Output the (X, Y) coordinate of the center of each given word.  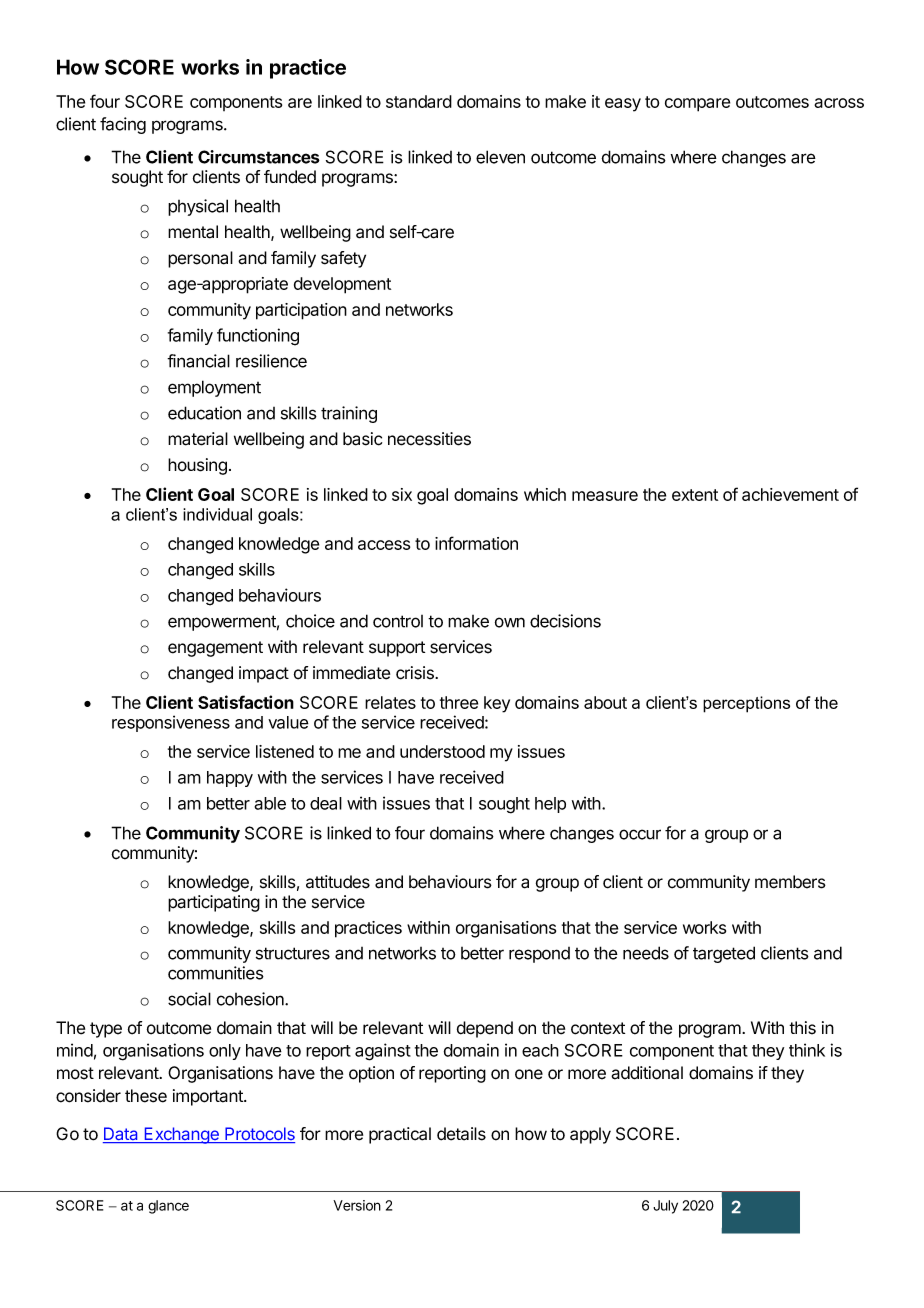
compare (697, 105)
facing (123, 125)
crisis (416, 673)
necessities (429, 439)
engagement (215, 649)
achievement (790, 494)
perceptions (746, 704)
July (665, 1207)
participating (214, 903)
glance (168, 1207)
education (204, 413)
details (461, 1134)
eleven (500, 157)
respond (539, 955)
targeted (724, 954)
